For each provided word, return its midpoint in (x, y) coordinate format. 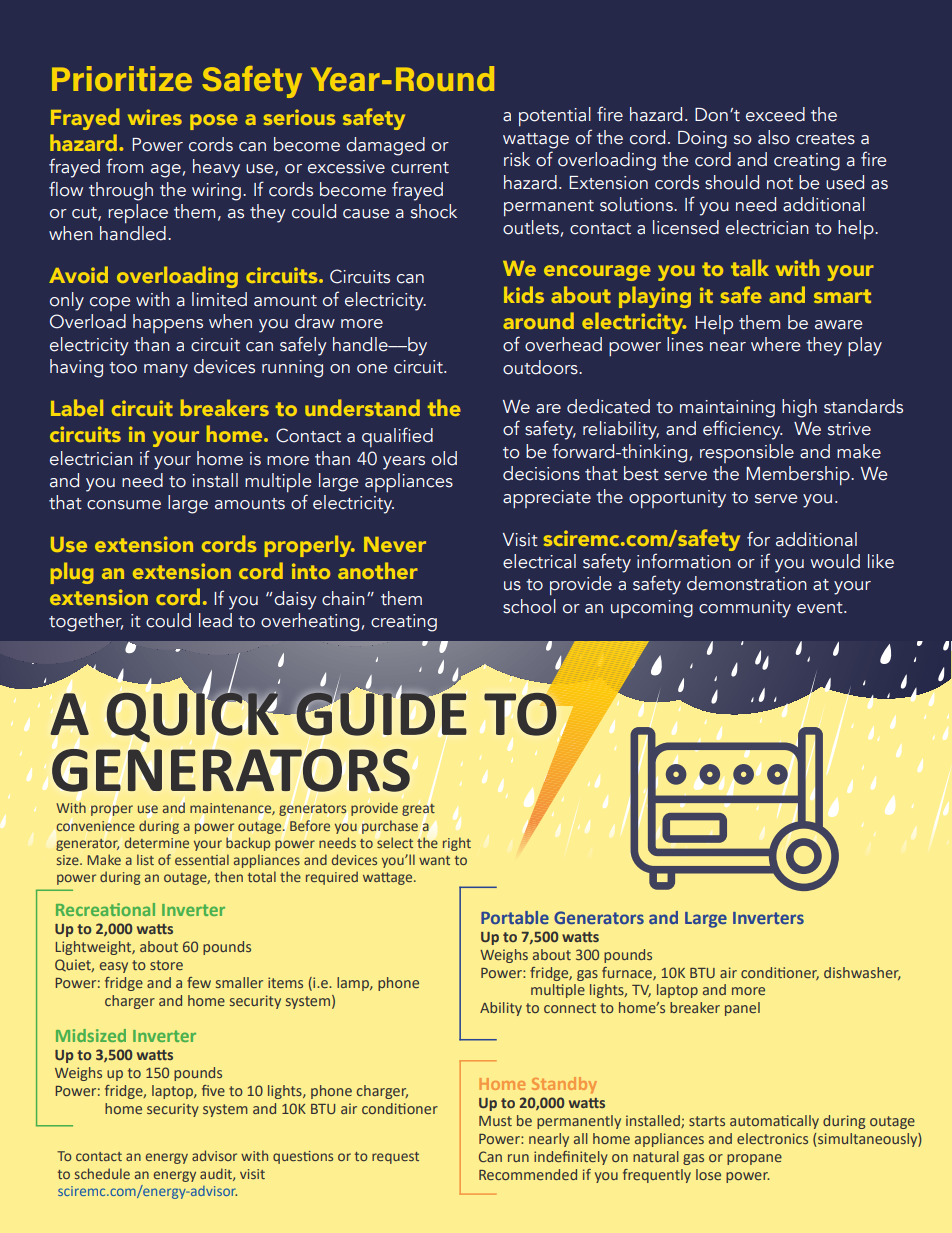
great (418, 810)
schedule (102, 1173)
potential (555, 116)
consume (124, 505)
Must (495, 1121)
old (444, 458)
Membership (799, 475)
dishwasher (862, 973)
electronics (772, 1138)
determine (157, 842)
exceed (775, 114)
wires (155, 117)
